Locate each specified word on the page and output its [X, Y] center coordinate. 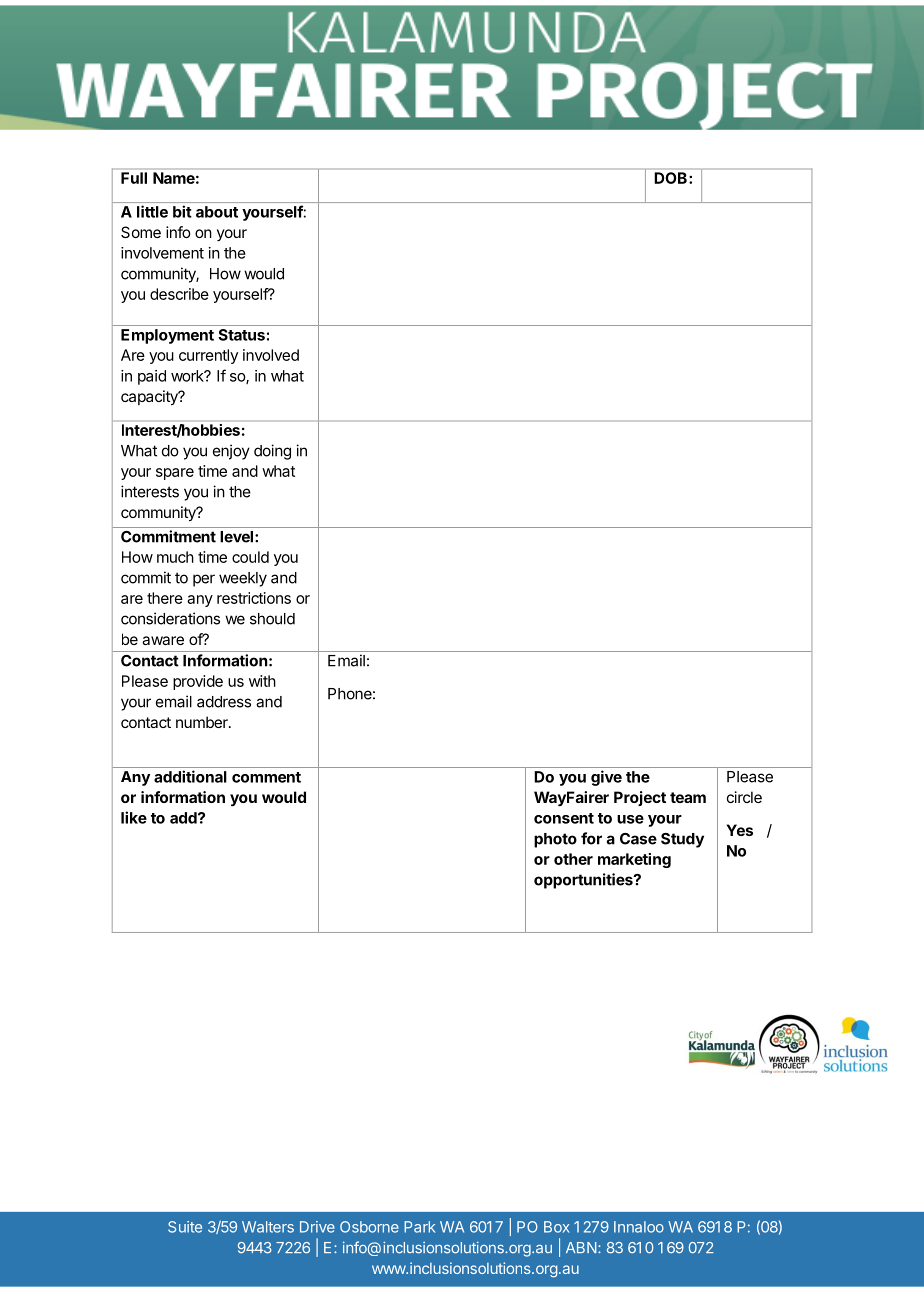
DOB [672, 178]
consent [564, 818]
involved [271, 355]
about [217, 212]
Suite [185, 1227]
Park [419, 1227]
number [203, 722]
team [688, 797]
